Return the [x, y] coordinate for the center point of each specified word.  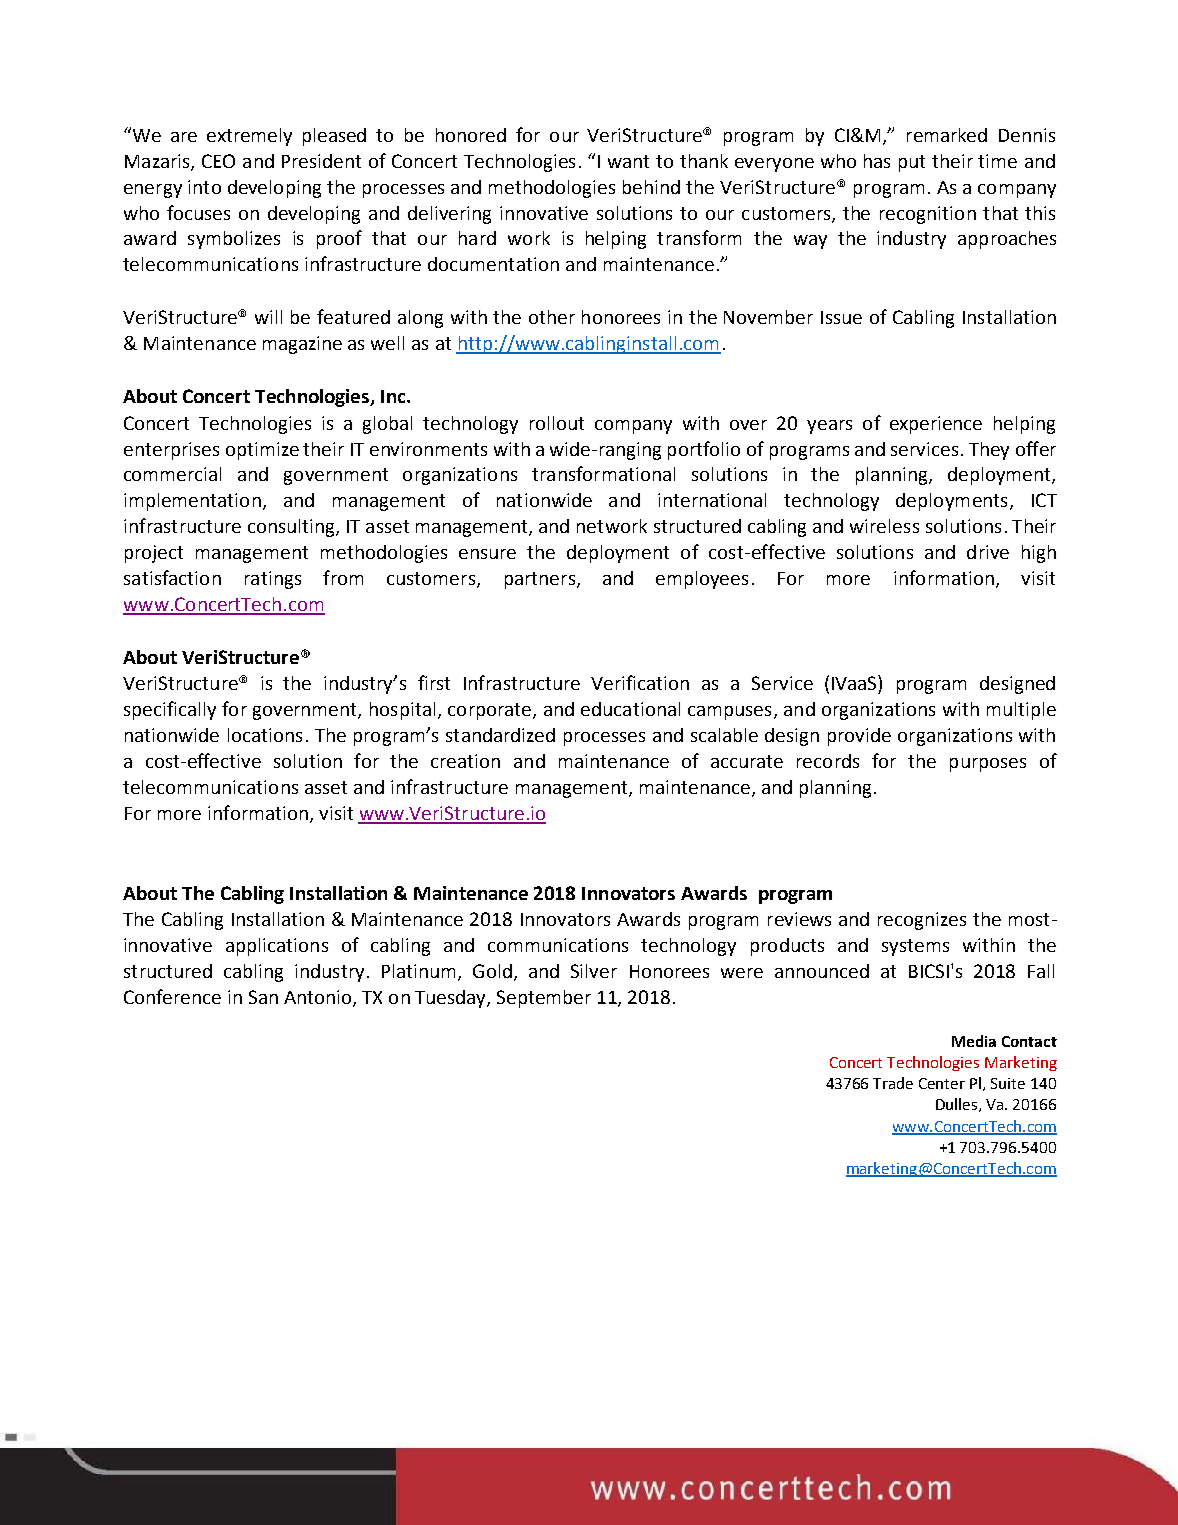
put [912, 163]
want [628, 161]
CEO [218, 161]
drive [988, 552]
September [544, 999]
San [263, 997]
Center [942, 1083]
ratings [273, 580]
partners [541, 580]
